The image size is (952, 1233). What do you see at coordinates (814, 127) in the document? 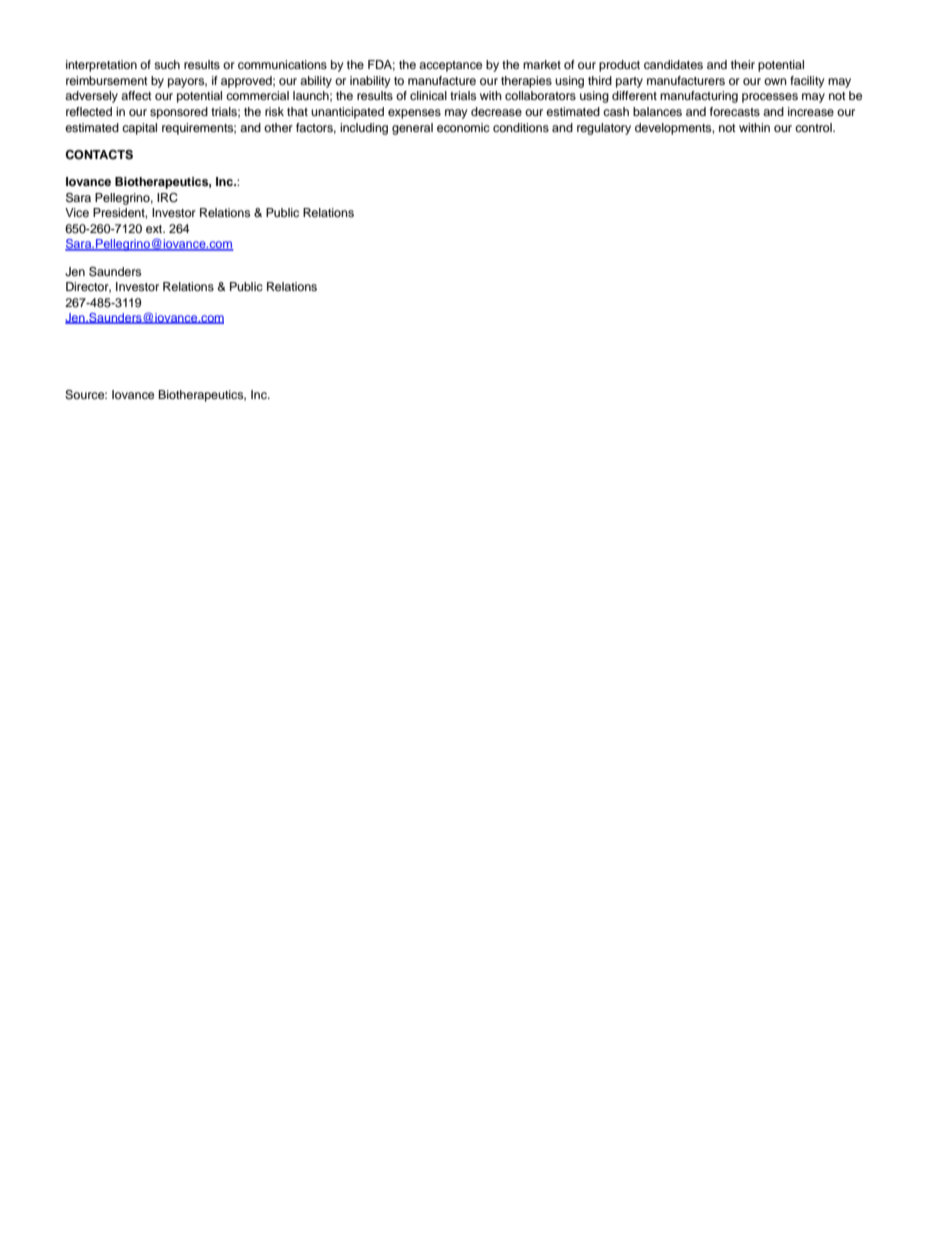
I see `control` at bounding box center [814, 127].
